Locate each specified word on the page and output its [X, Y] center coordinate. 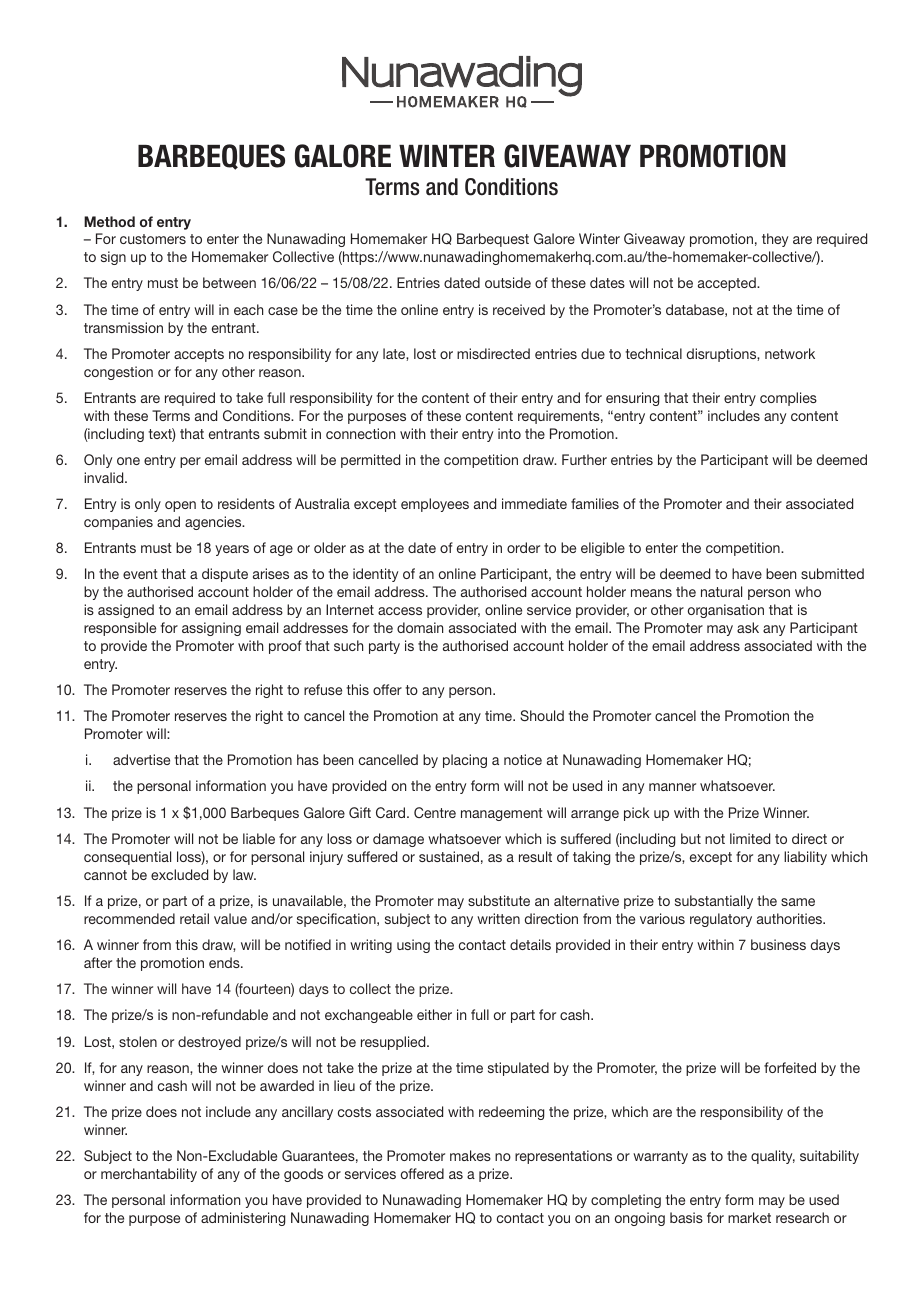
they [775, 240]
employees [435, 505]
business [778, 944]
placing [465, 761]
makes [470, 1155]
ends [225, 962]
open [180, 506]
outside [508, 282]
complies [788, 399]
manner [672, 787]
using [413, 946]
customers [153, 239]
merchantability [149, 1175]
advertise [141, 759]
